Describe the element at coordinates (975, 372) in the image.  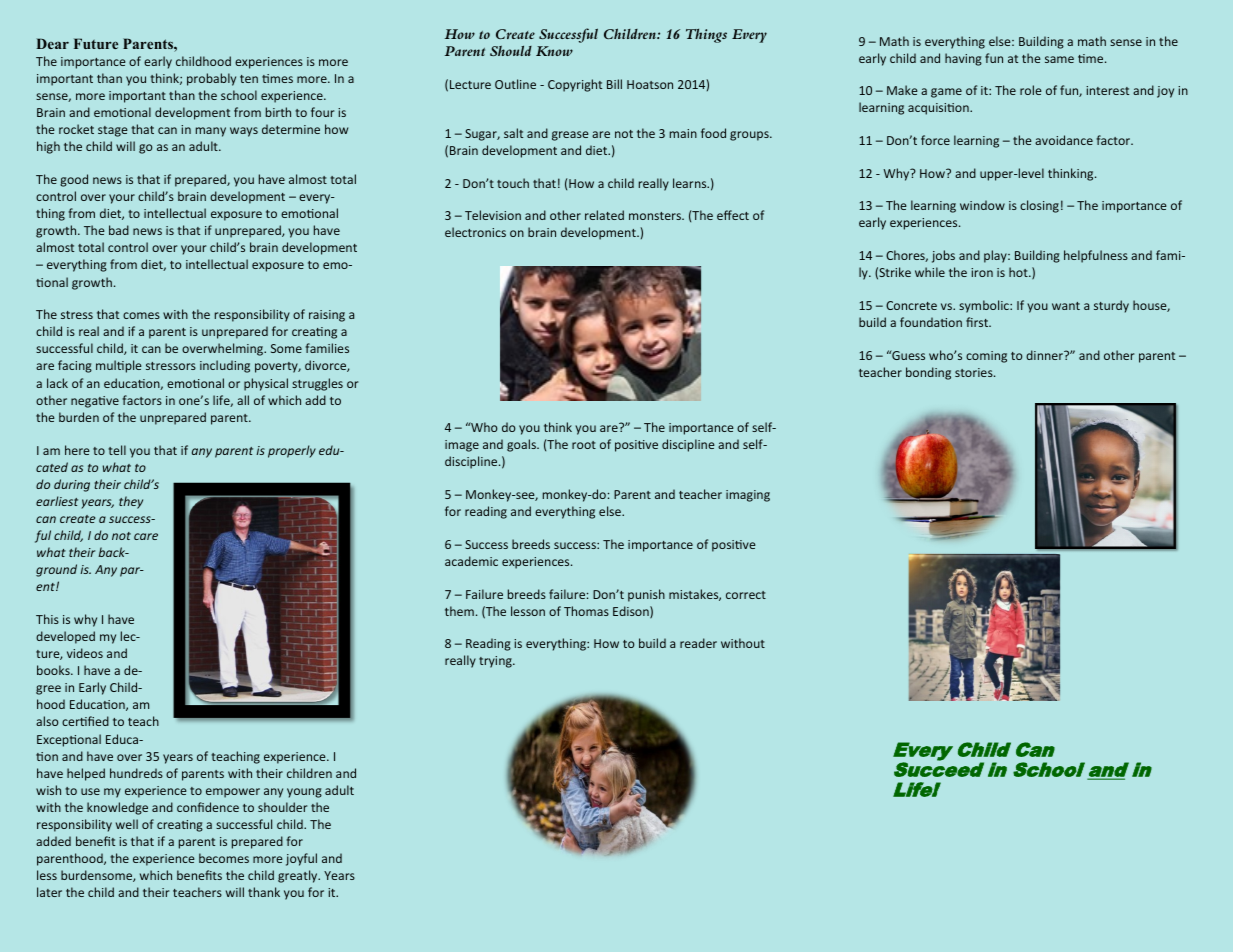
I see `stories` at that location.
